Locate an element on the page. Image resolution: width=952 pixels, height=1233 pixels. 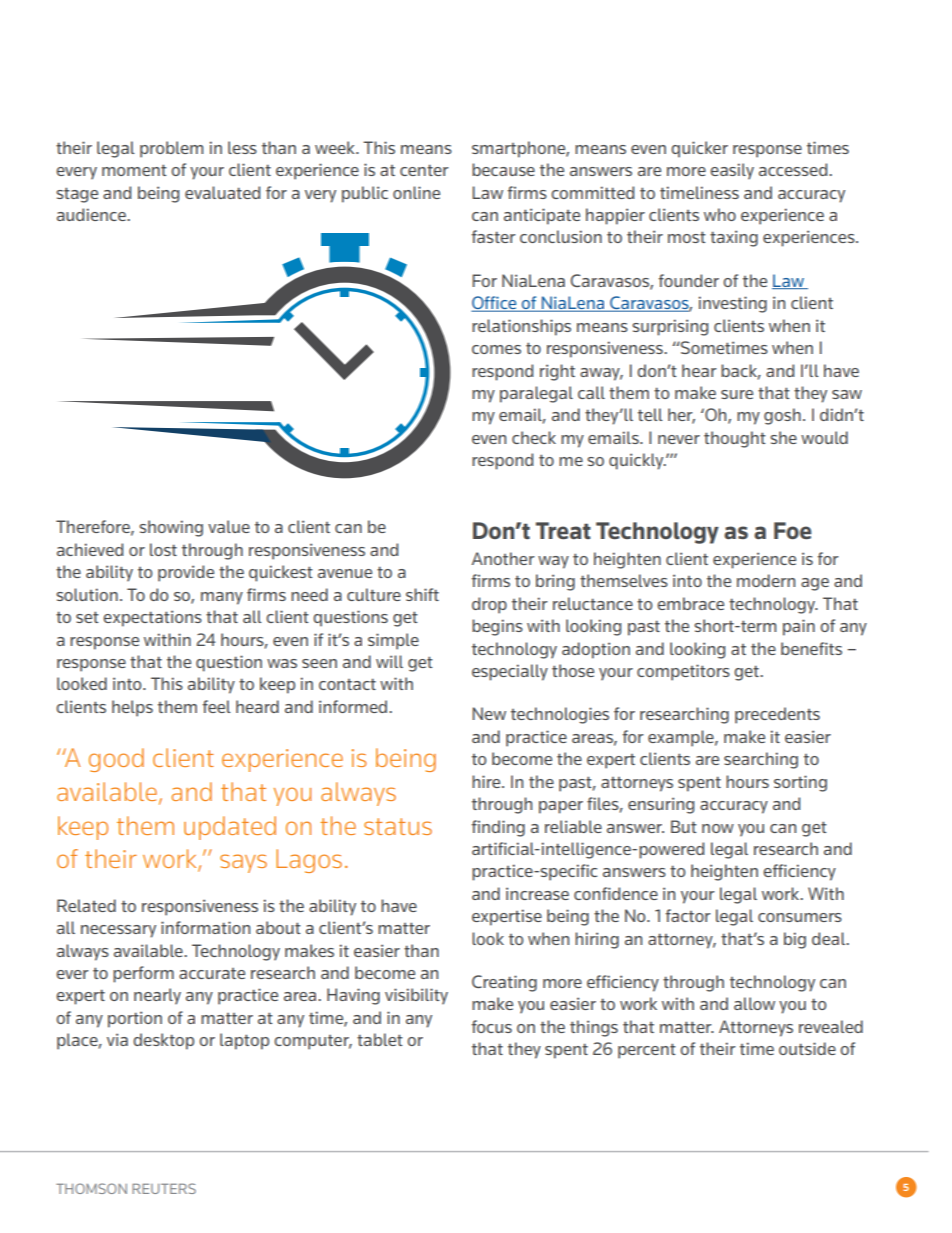
Foe is located at coordinates (792, 530).
